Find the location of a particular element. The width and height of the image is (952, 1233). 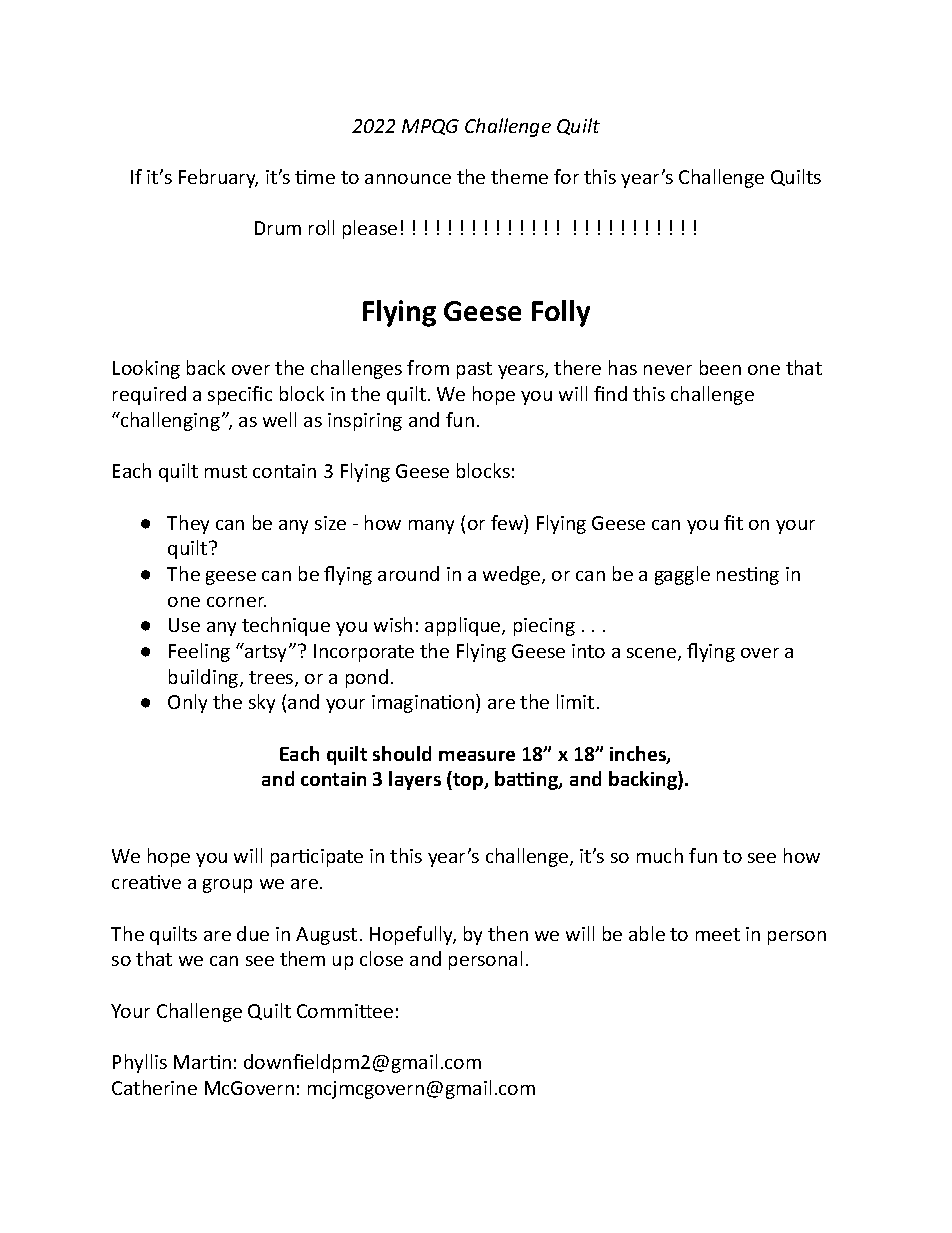

applique is located at coordinates (464, 626).
